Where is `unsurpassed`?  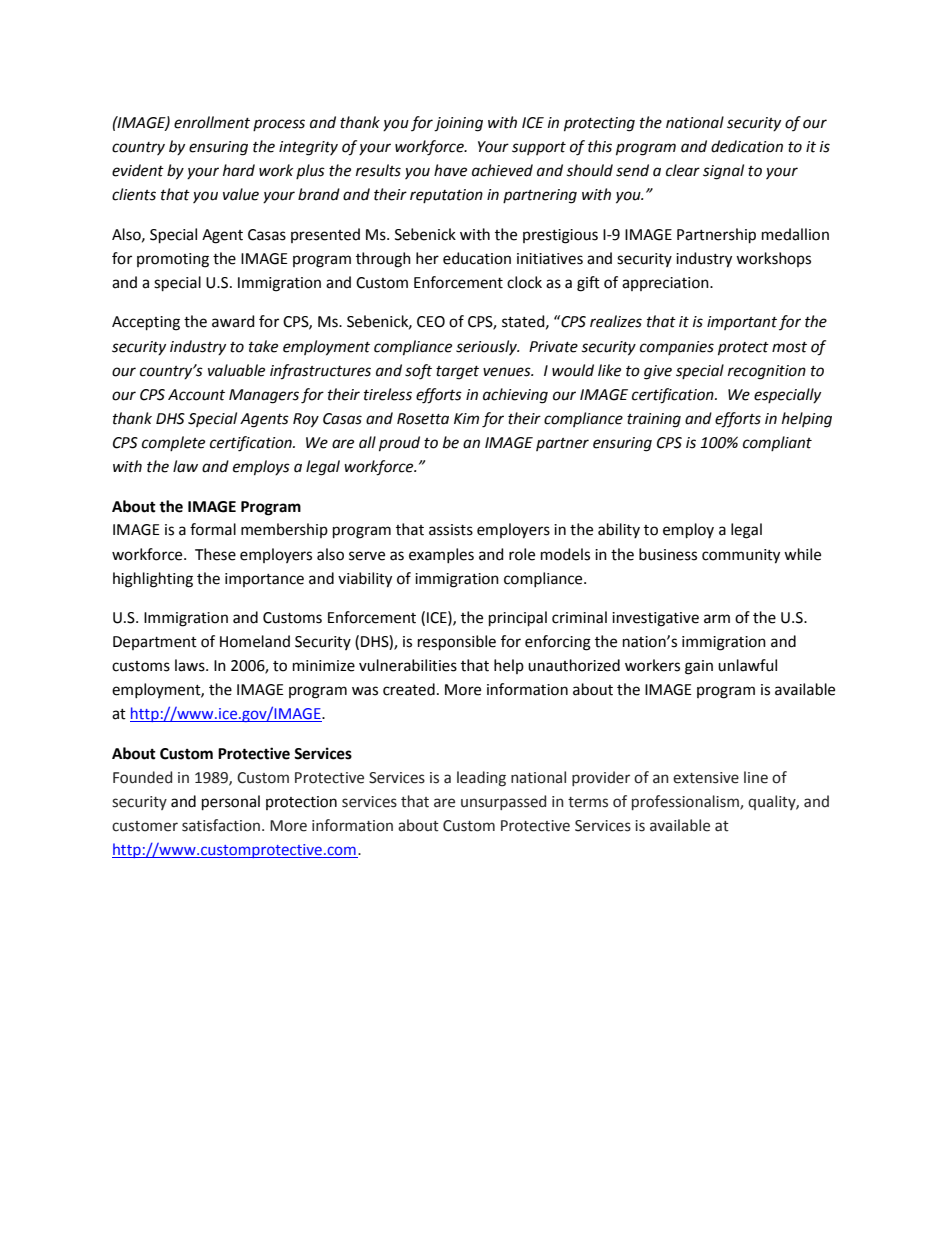
unsurpassed is located at coordinates (503, 802).
